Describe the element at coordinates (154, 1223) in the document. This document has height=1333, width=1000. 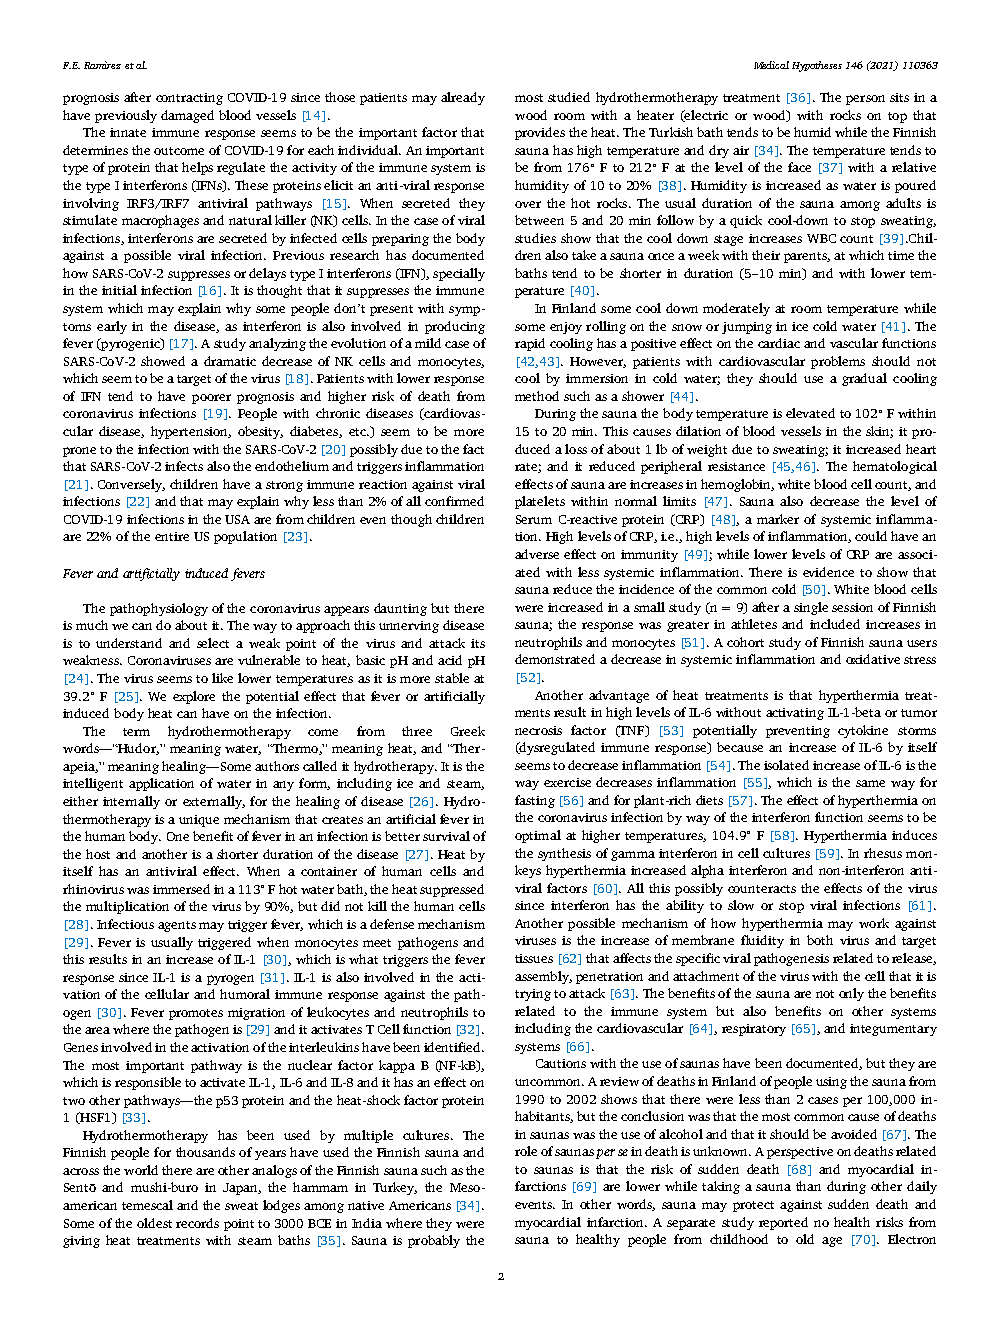
I see `oldest` at that location.
